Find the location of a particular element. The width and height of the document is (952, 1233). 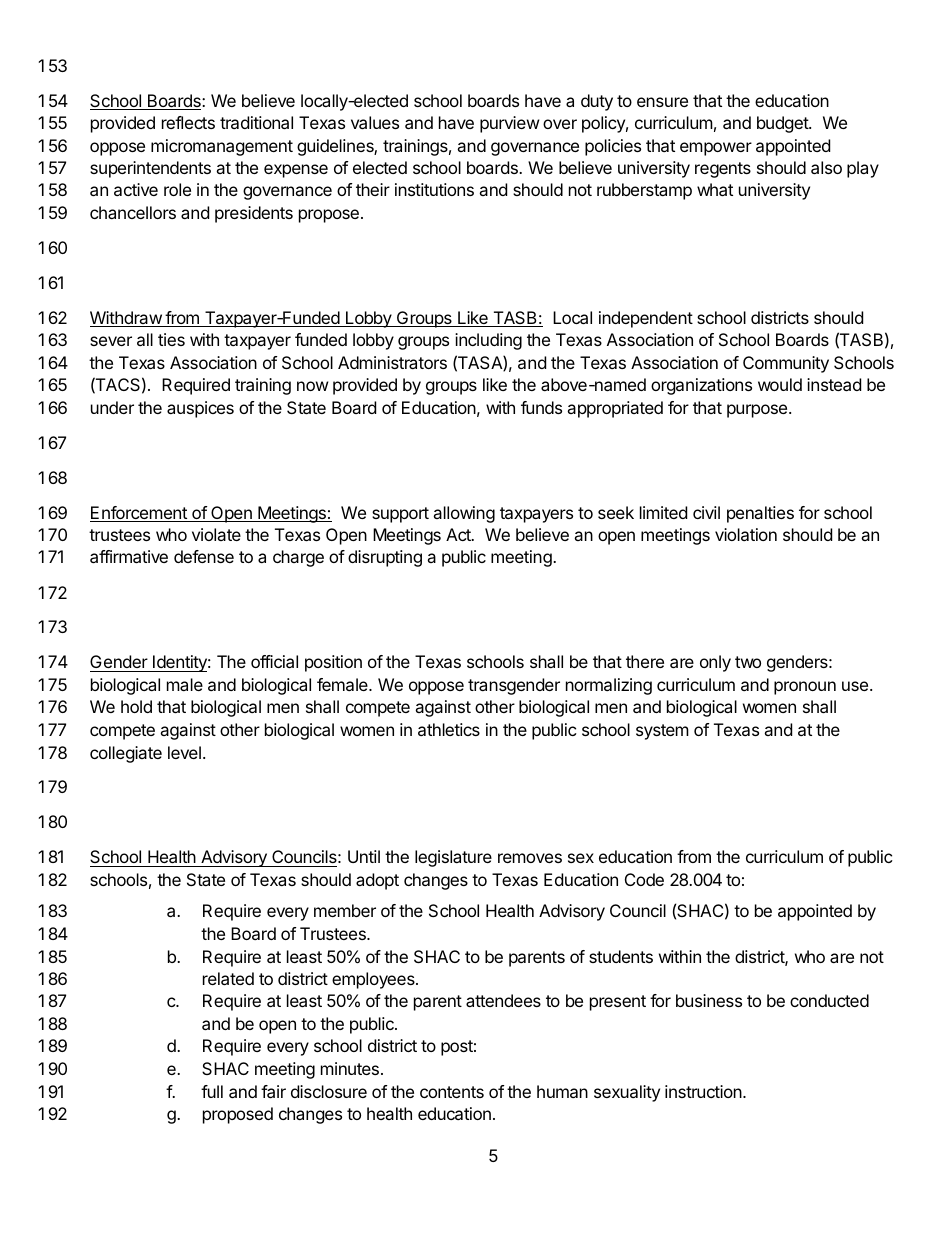

Code is located at coordinates (644, 879).
